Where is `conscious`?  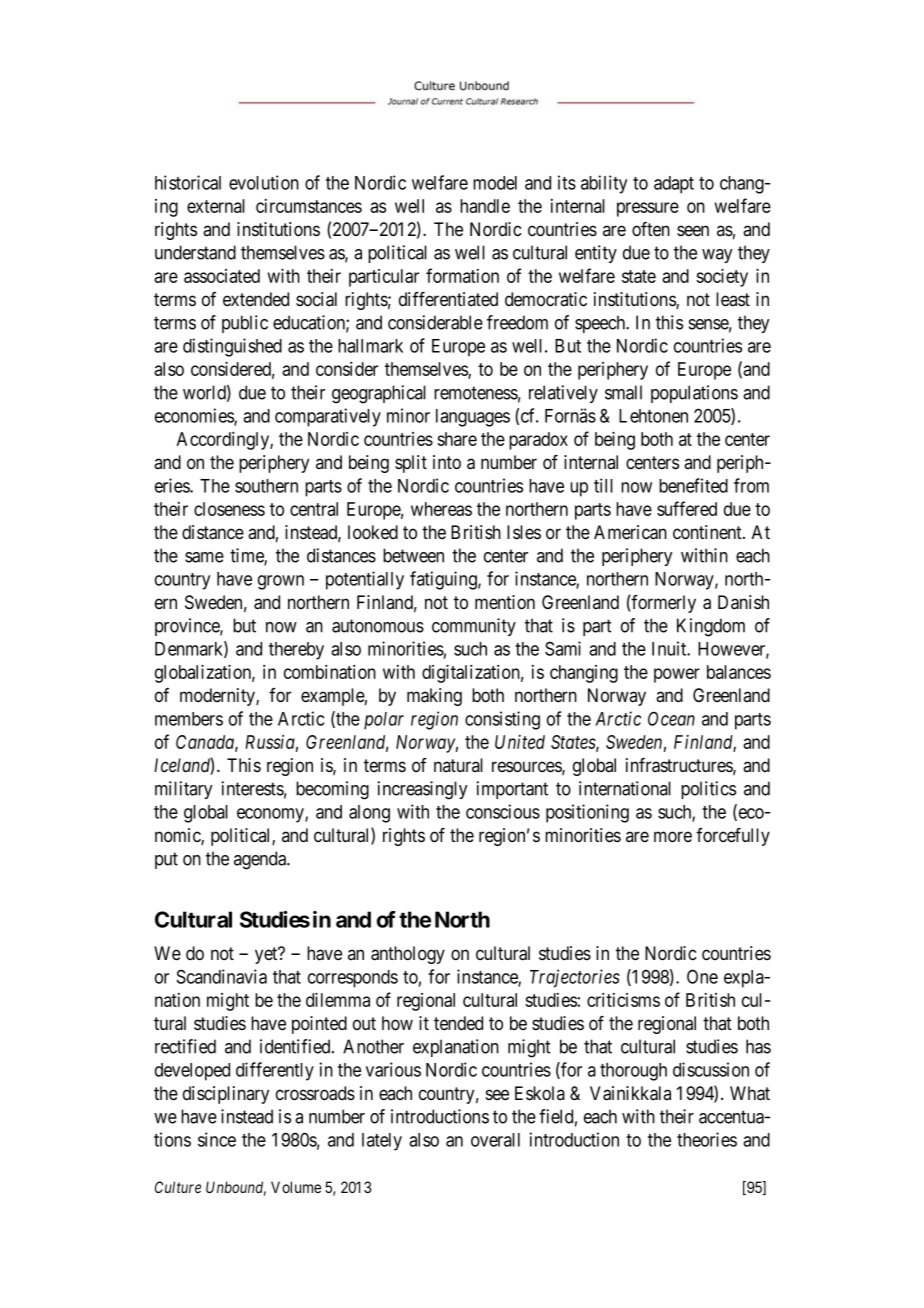
conscious is located at coordinates (503, 811).
